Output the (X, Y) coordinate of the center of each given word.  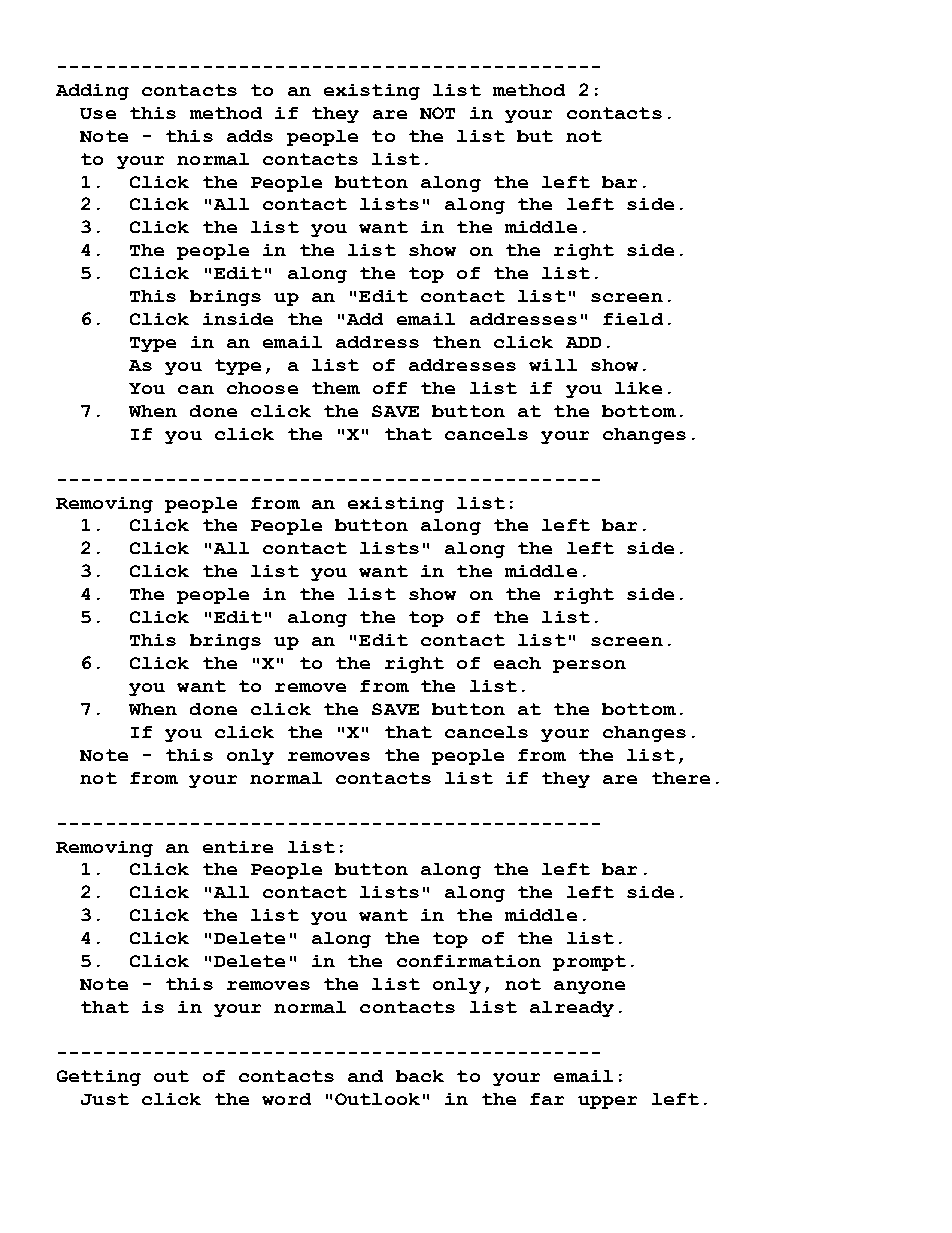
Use (98, 113)
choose (262, 388)
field (633, 319)
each (517, 663)
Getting (99, 1078)
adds (250, 136)
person (589, 666)
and (365, 1076)
